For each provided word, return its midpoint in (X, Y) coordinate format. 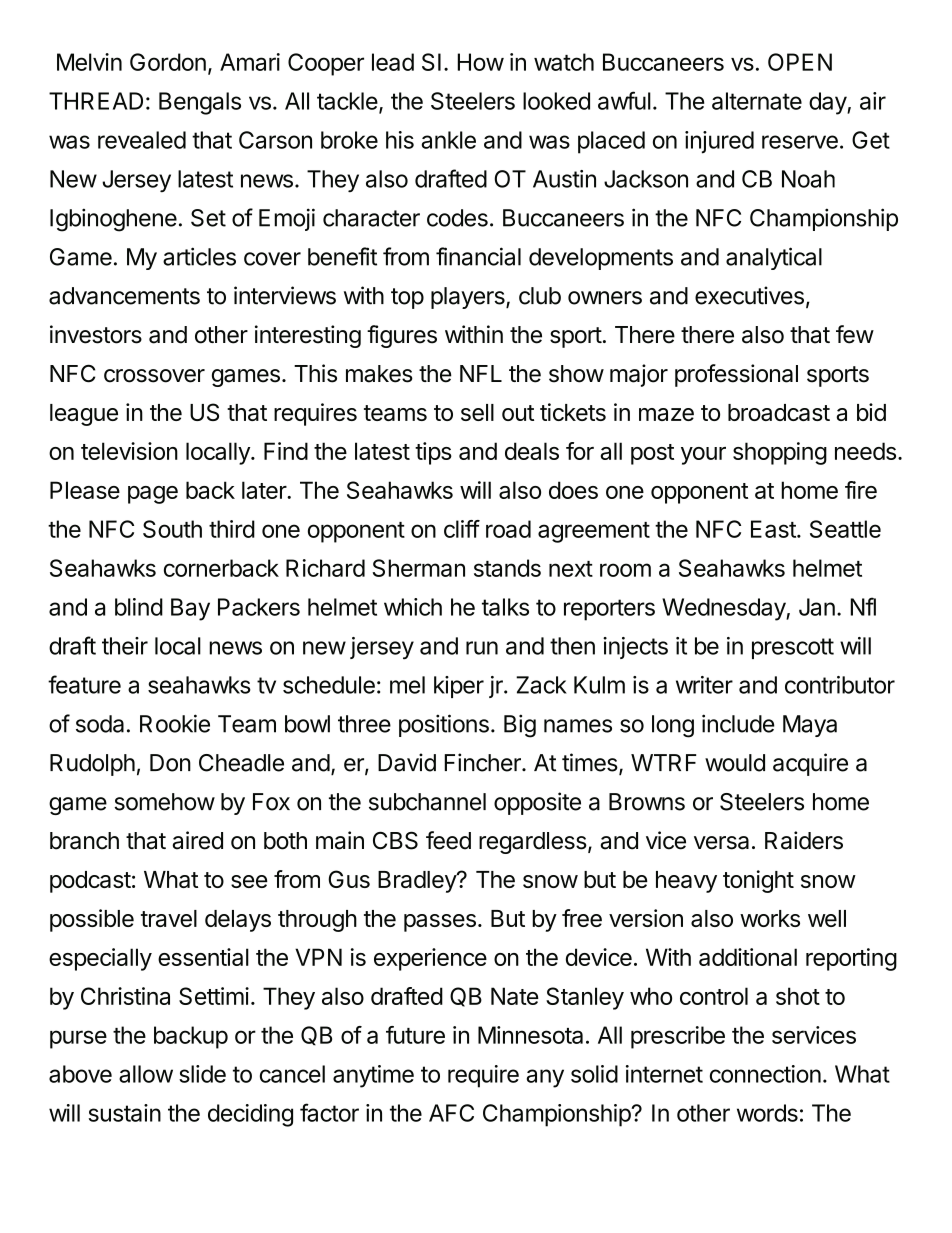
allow (146, 1074)
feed (448, 840)
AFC (451, 1113)
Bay (190, 609)
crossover (154, 376)
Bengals (200, 103)
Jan (817, 607)
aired (197, 840)
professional (736, 375)
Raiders (804, 840)
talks (505, 607)
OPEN (800, 62)
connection (765, 1074)
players (469, 298)
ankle (449, 140)
